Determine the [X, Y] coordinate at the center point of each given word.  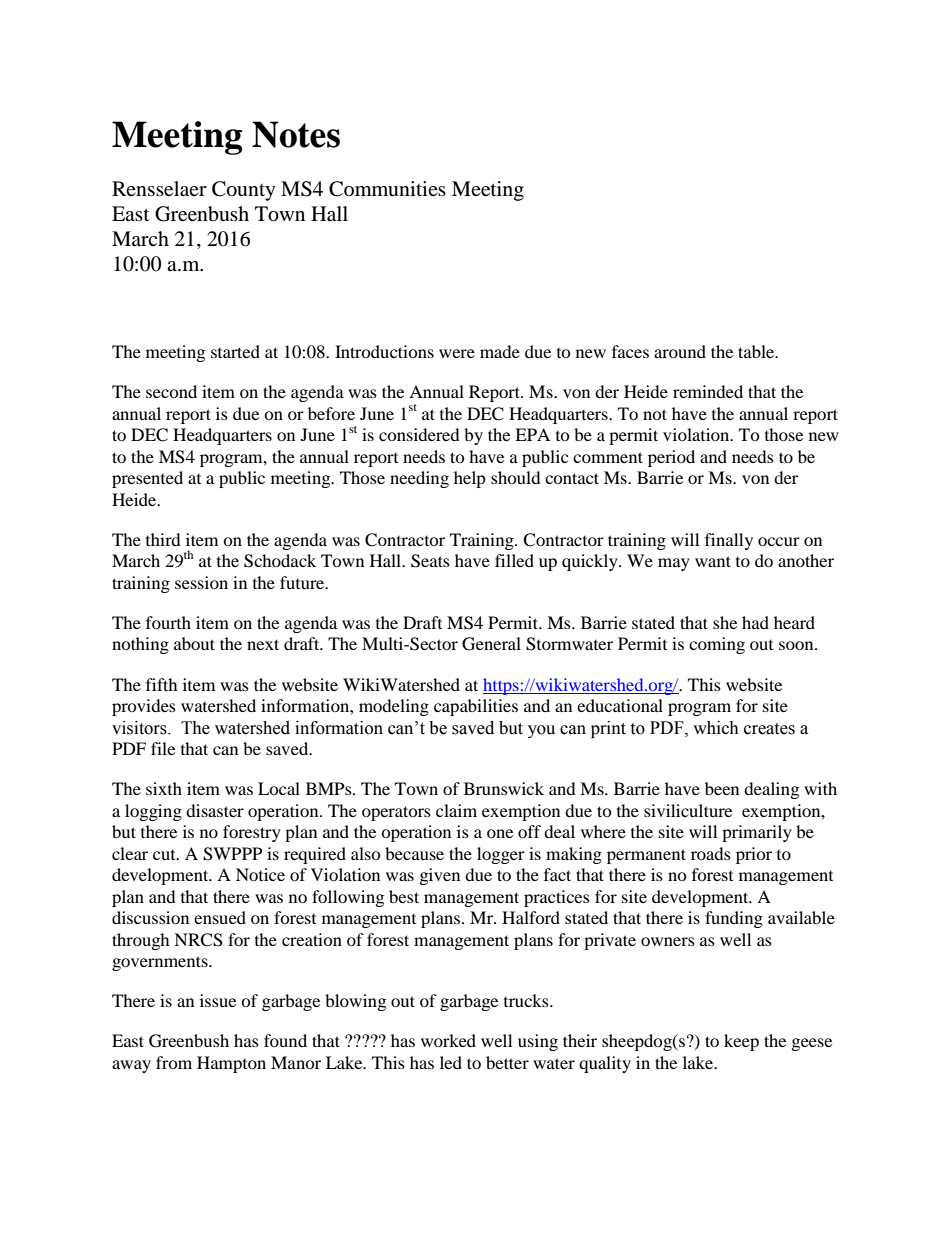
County [244, 191]
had [755, 622]
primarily [757, 833]
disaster [215, 810]
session [201, 582]
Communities [387, 189]
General [491, 644]
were [457, 353]
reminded [708, 391]
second [171, 391]
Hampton [231, 1064]
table [757, 351]
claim [456, 810]
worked [448, 1040]
